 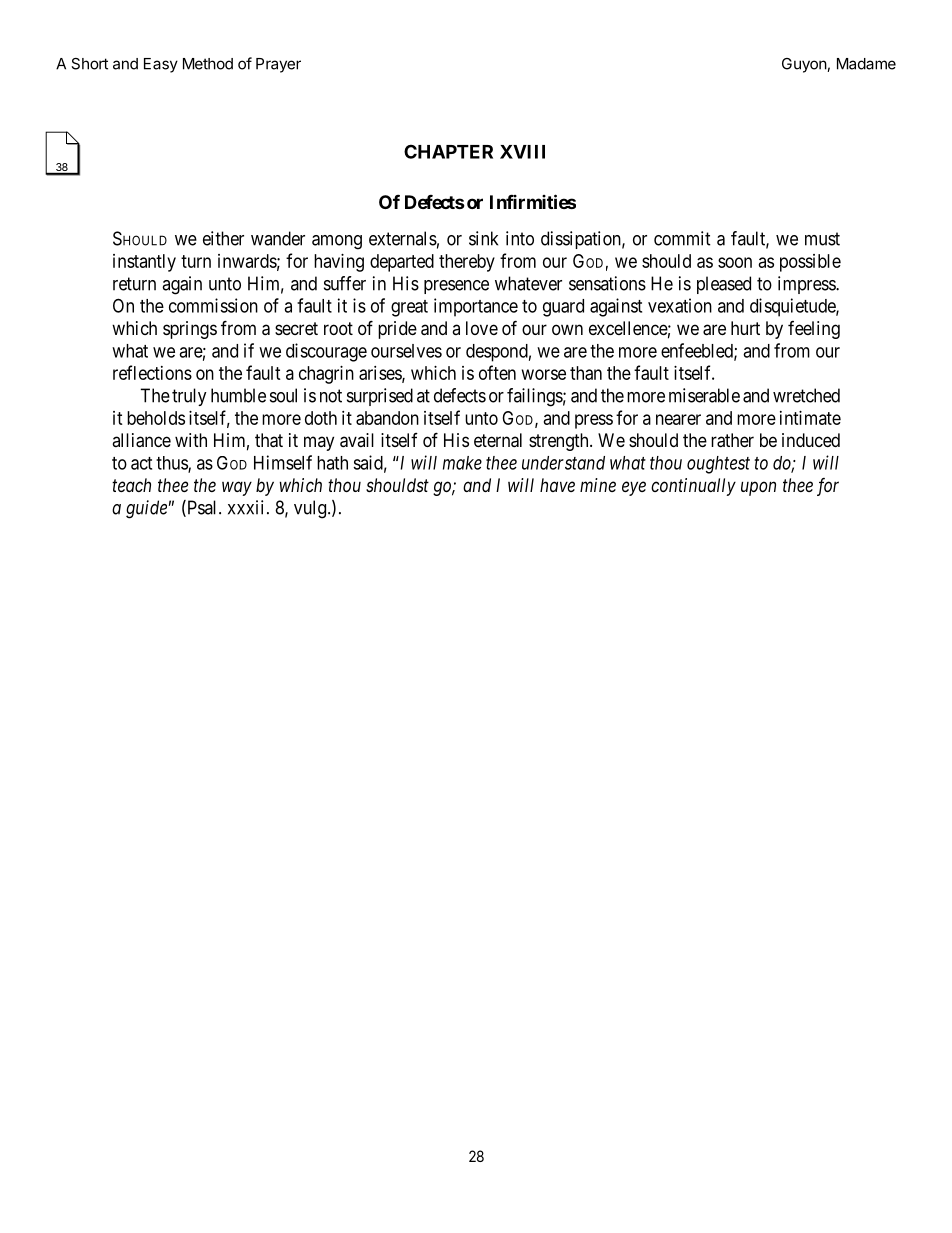 I want to click on wretched, so click(x=806, y=395).
